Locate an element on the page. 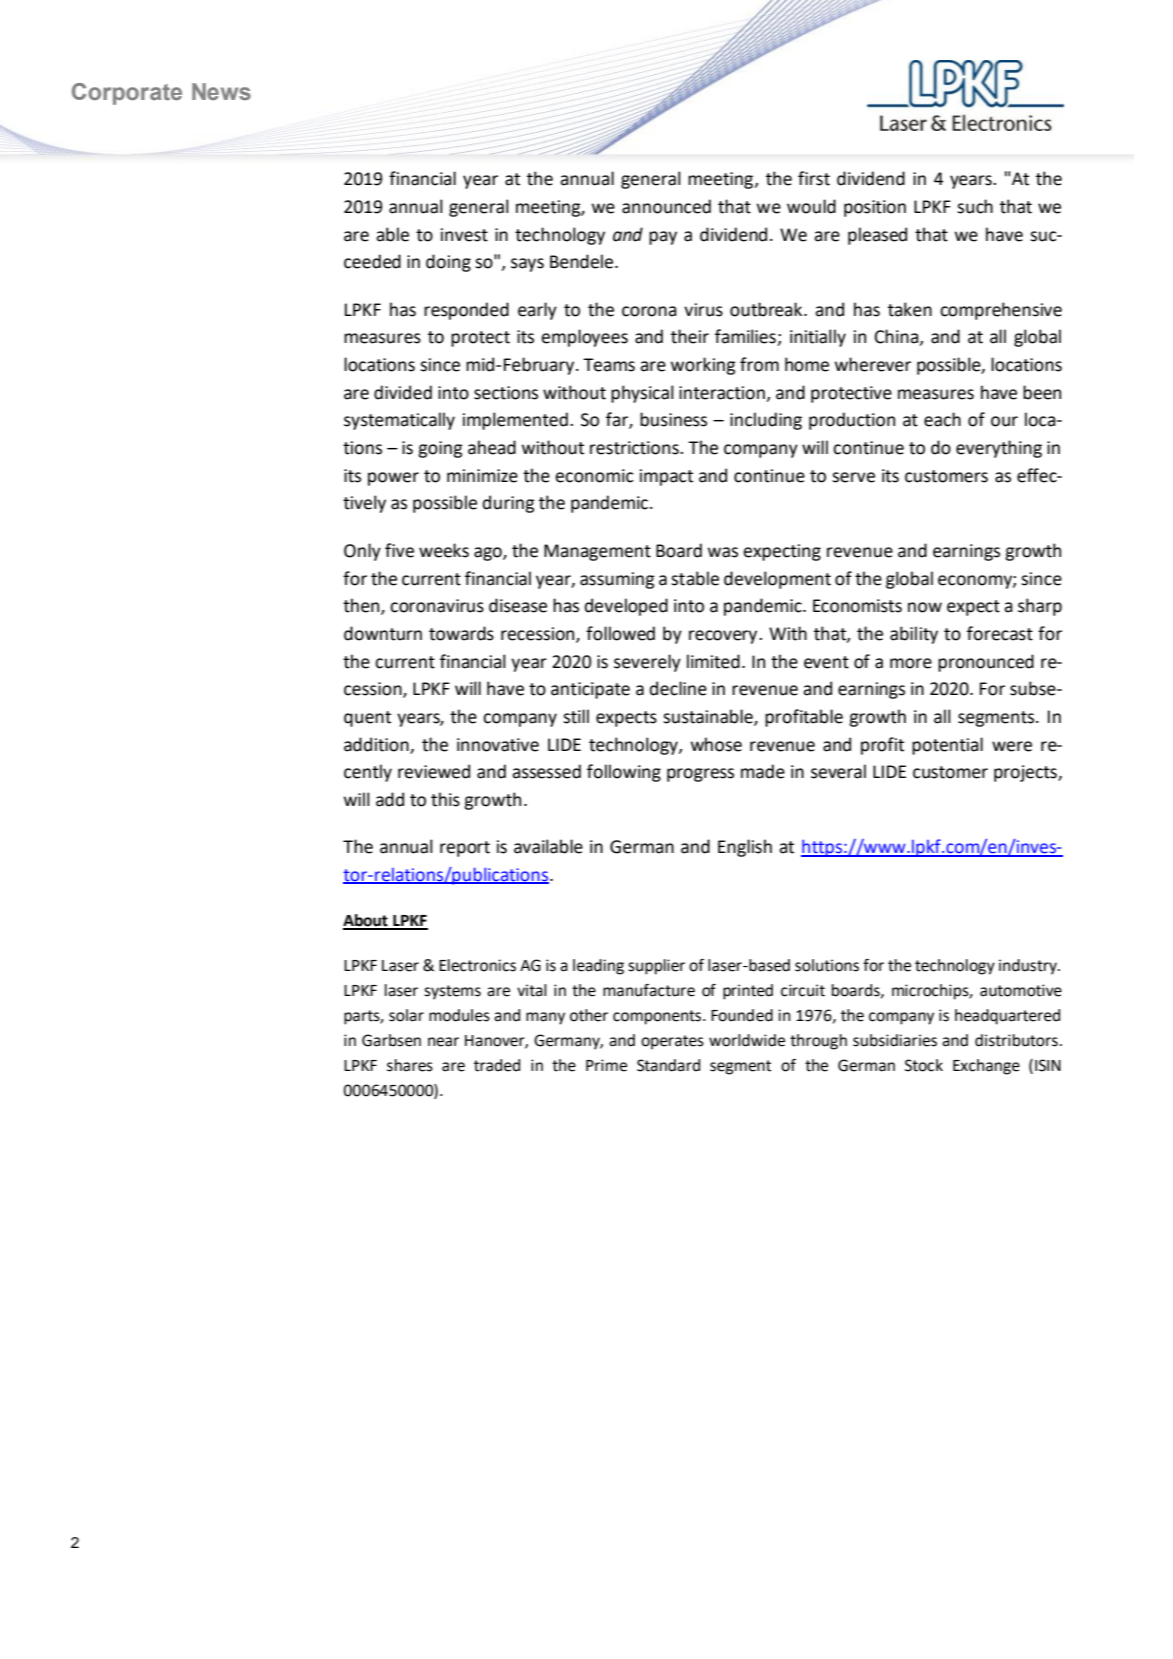 This page has width=1173, height=1659. first is located at coordinates (814, 178).
